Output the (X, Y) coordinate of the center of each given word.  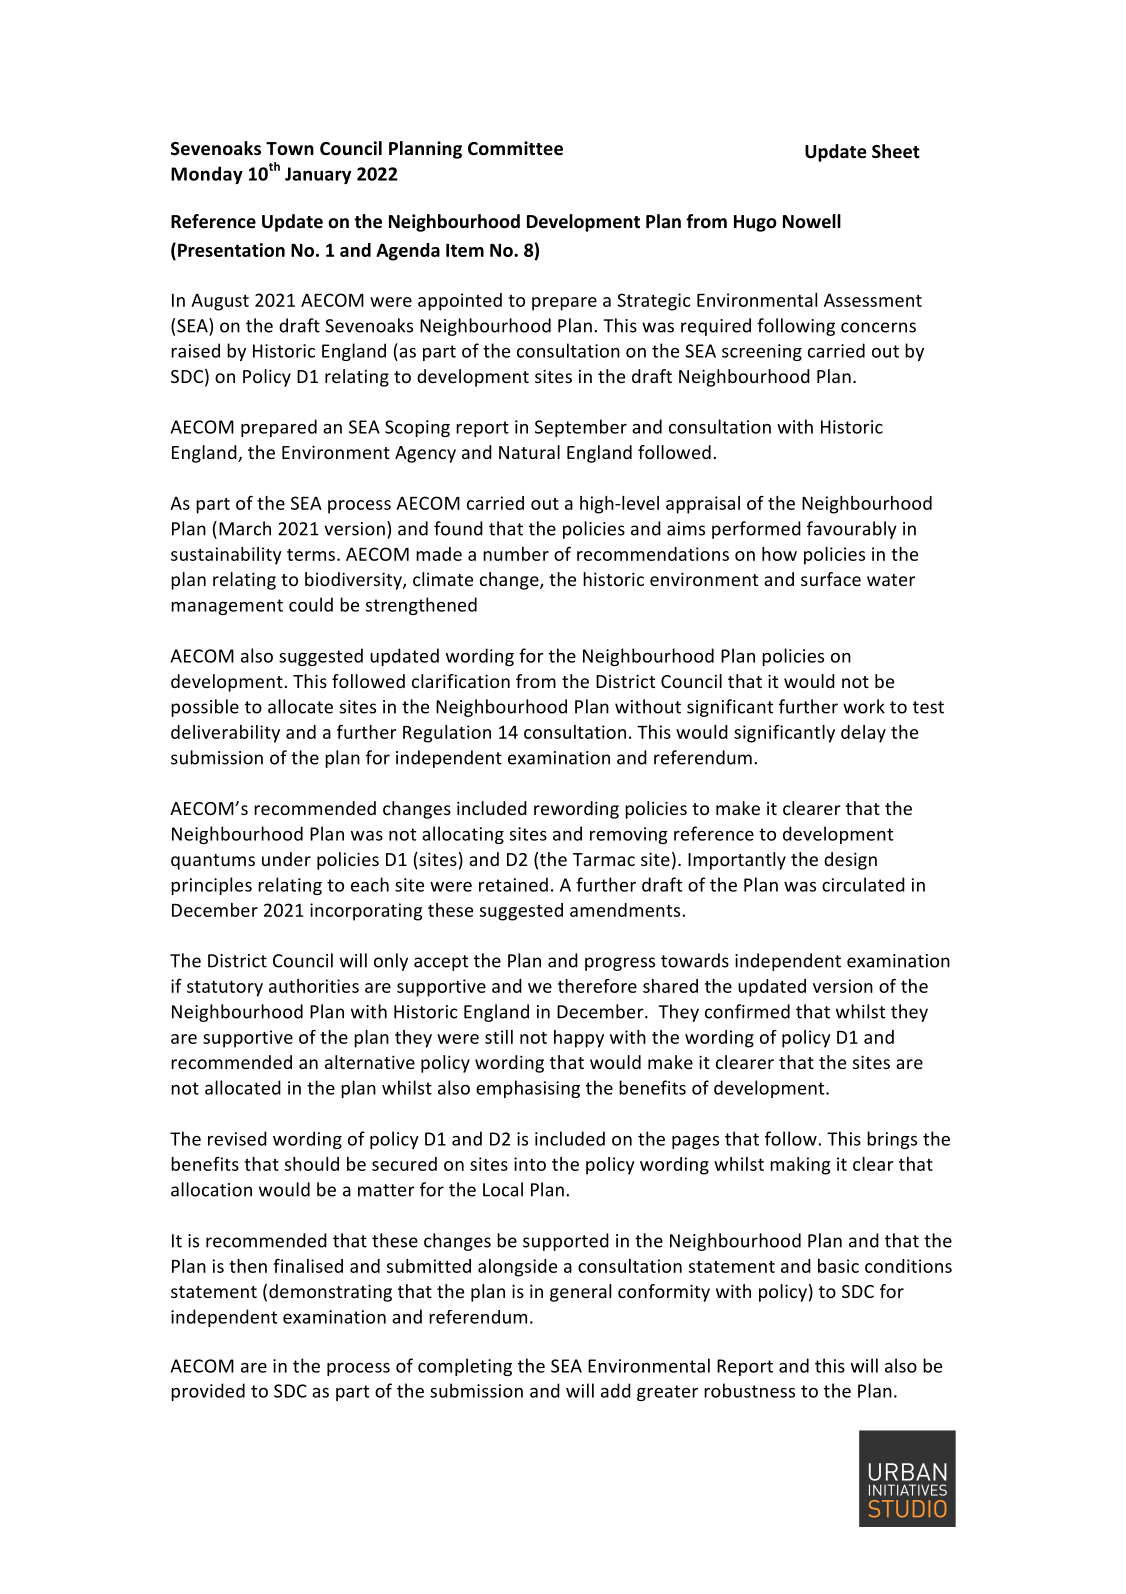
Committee (515, 148)
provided (208, 1392)
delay (863, 734)
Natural (529, 452)
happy (579, 1039)
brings (892, 1140)
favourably (852, 530)
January (318, 175)
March (245, 528)
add (616, 1390)
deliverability (225, 734)
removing (629, 835)
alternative (370, 1062)
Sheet (896, 151)
